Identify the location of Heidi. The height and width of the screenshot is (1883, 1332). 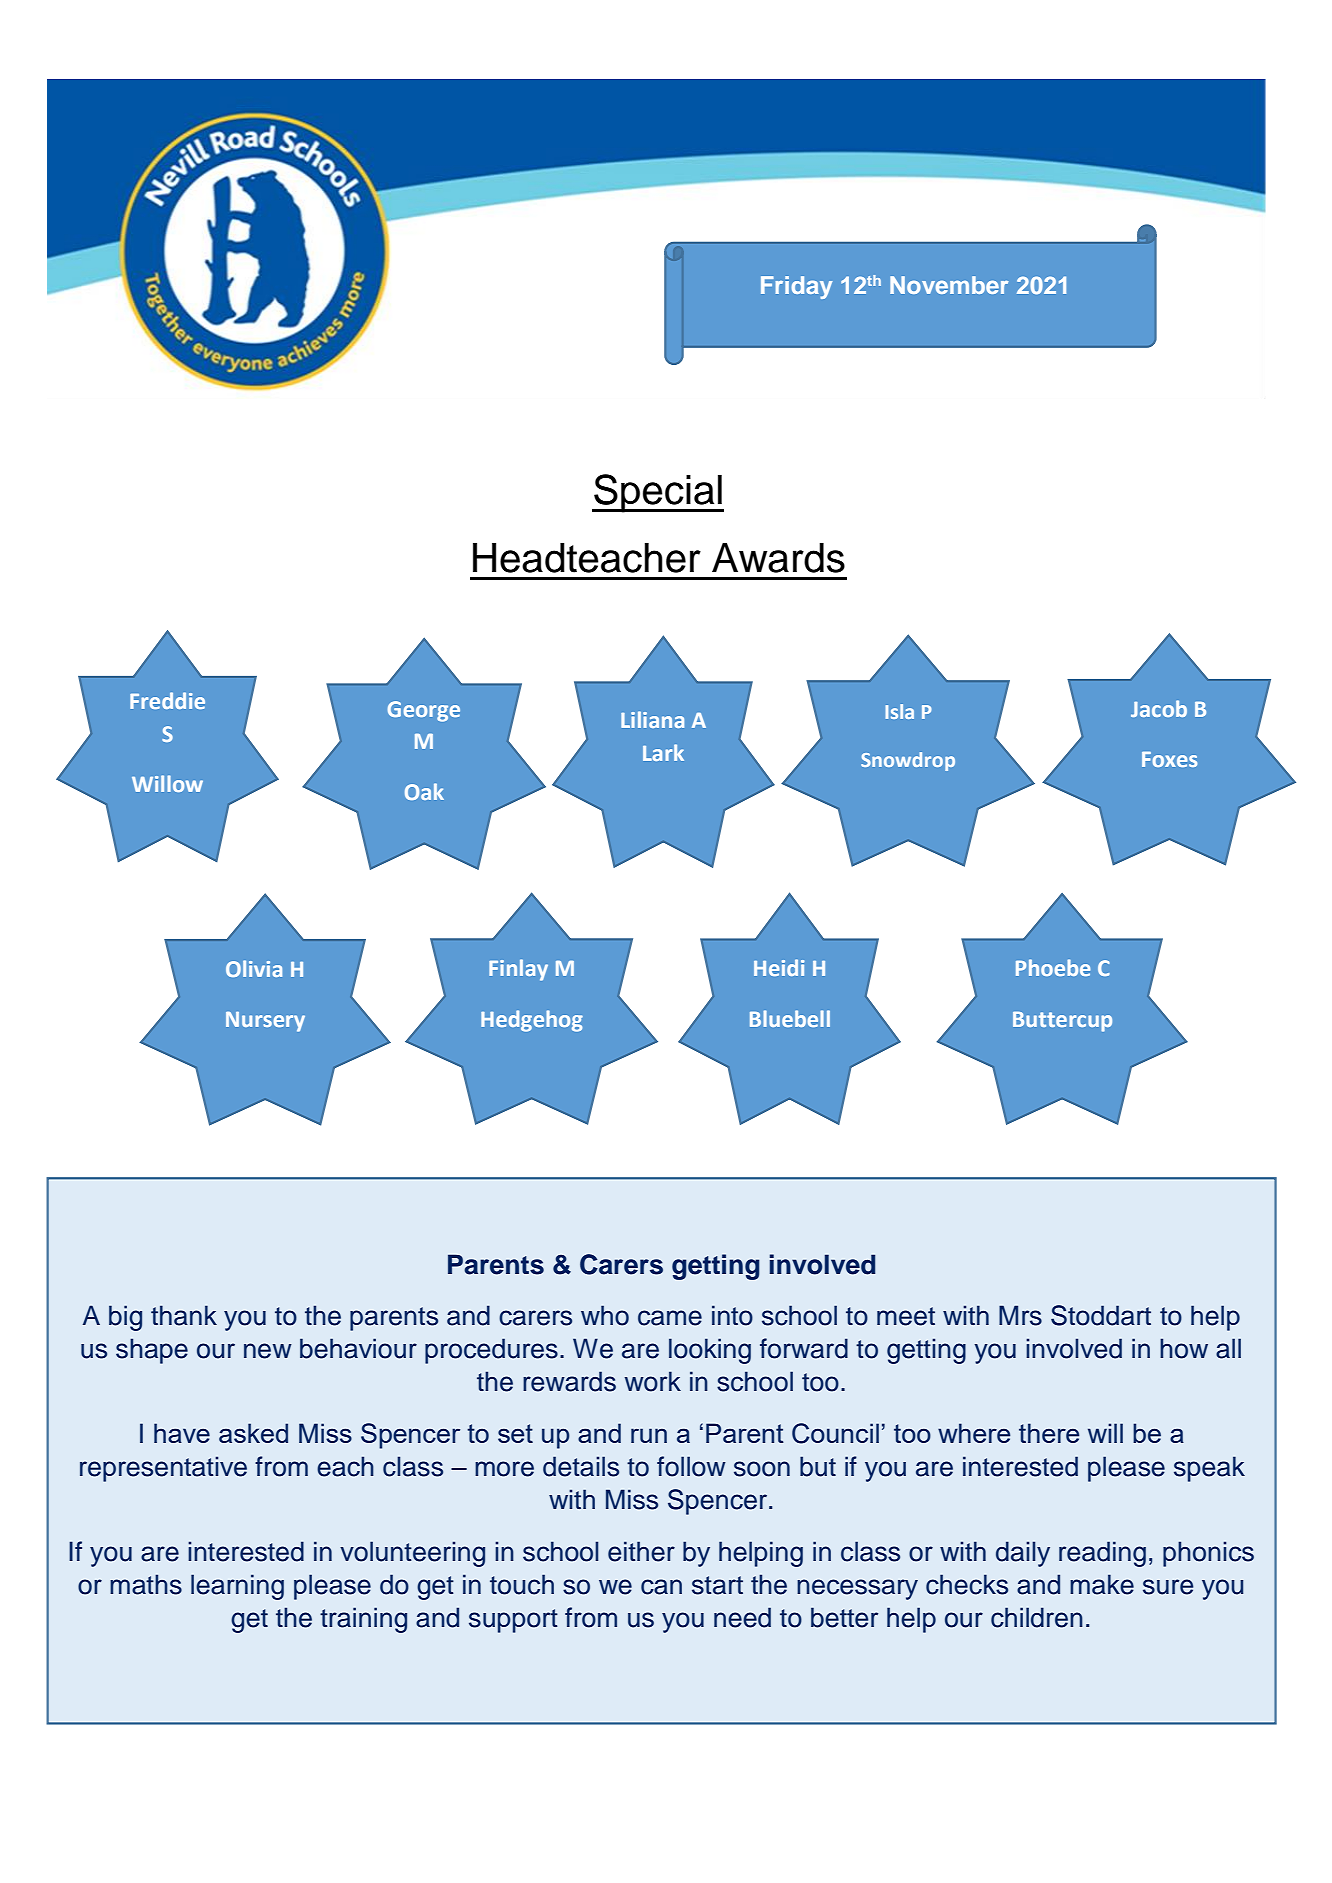
(779, 967).
